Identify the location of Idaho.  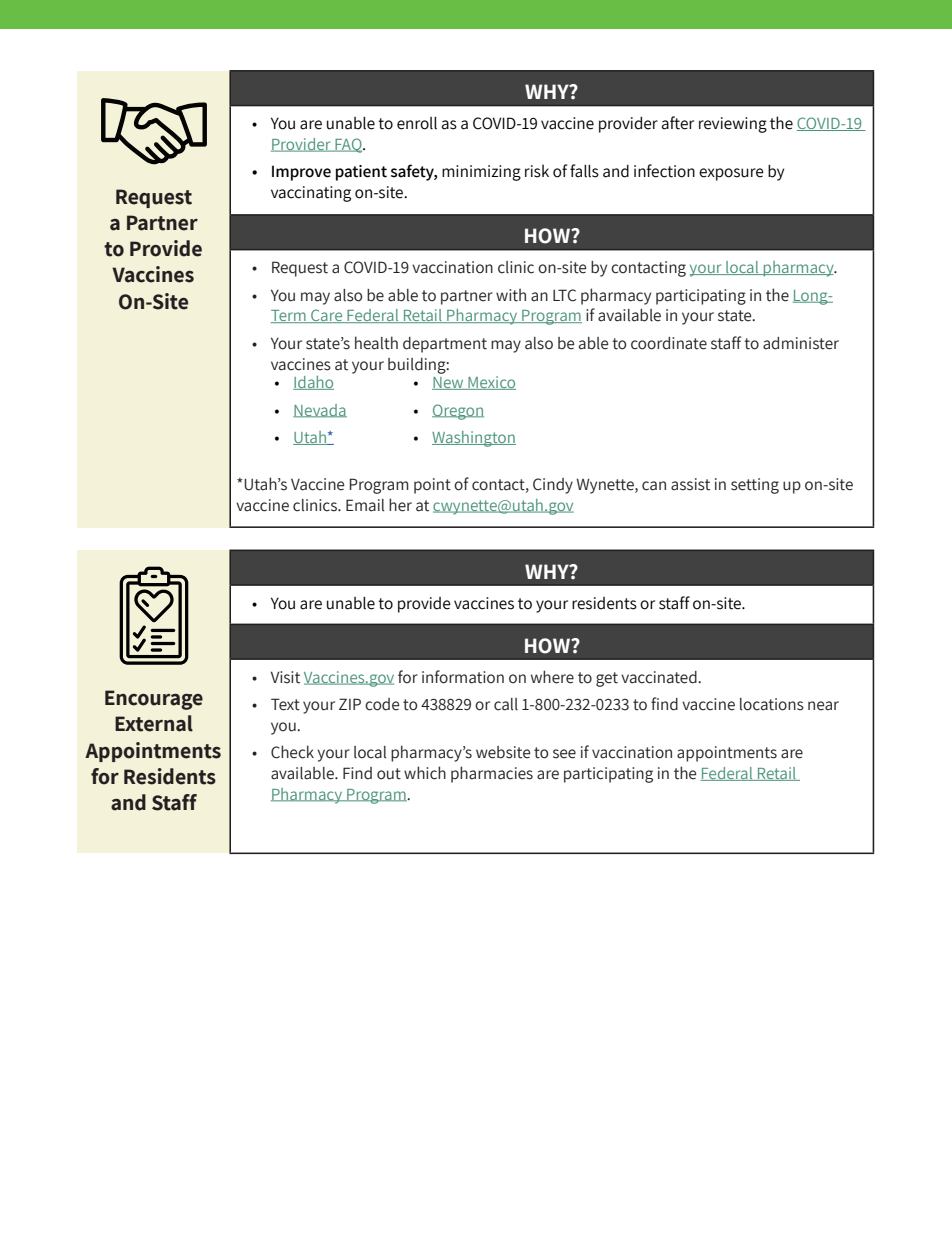
(313, 383).
